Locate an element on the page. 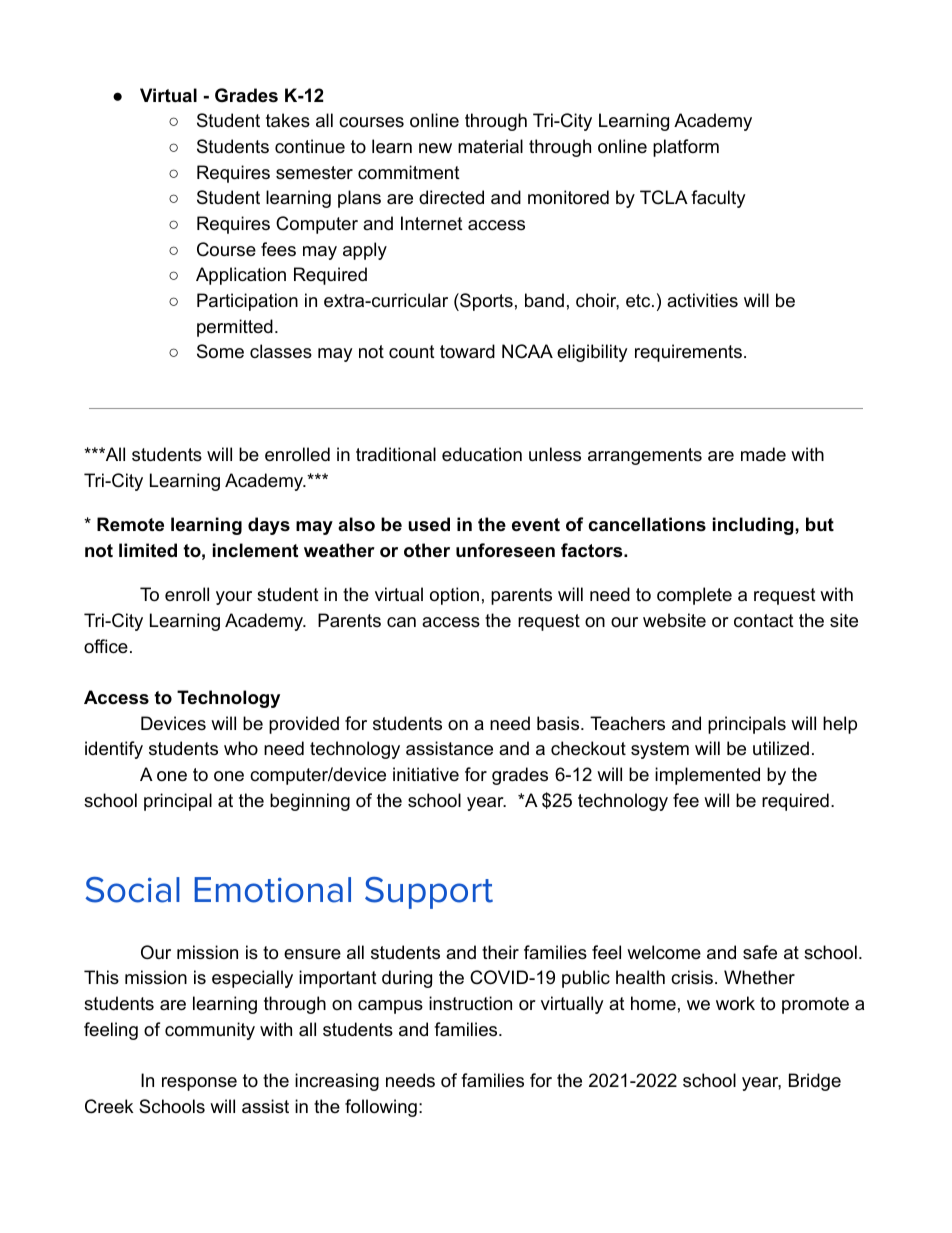 The height and width of the document is (1233, 952). material is located at coordinates (490, 146).
